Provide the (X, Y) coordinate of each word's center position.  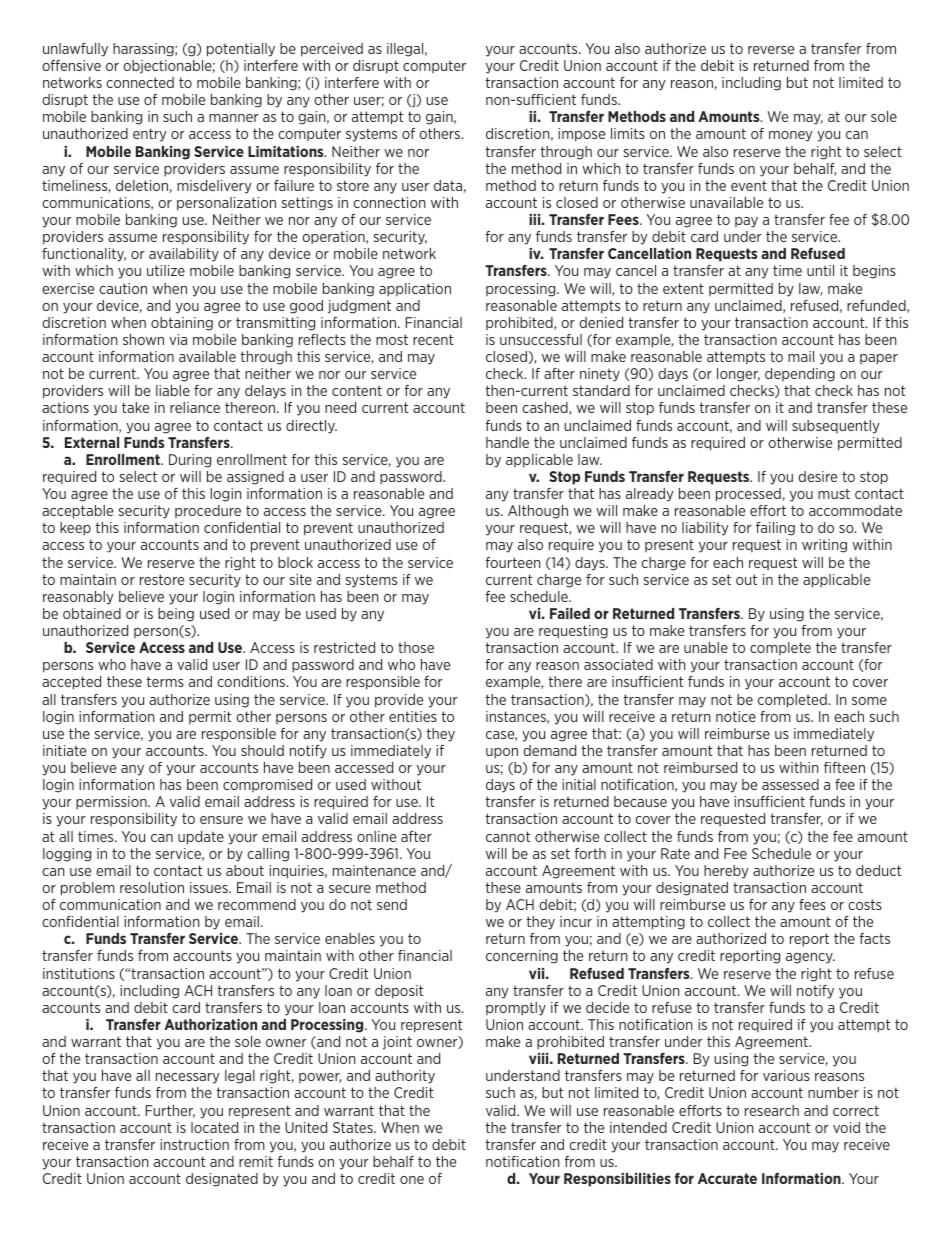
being (176, 615)
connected (140, 82)
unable (706, 647)
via (178, 339)
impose (581, 135)
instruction (194, 1144)
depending (800, 375)
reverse (771, 50)
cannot (508, 836)
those (416, 647)
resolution (152, 887)
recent (433, 339)
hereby (726, 872)
